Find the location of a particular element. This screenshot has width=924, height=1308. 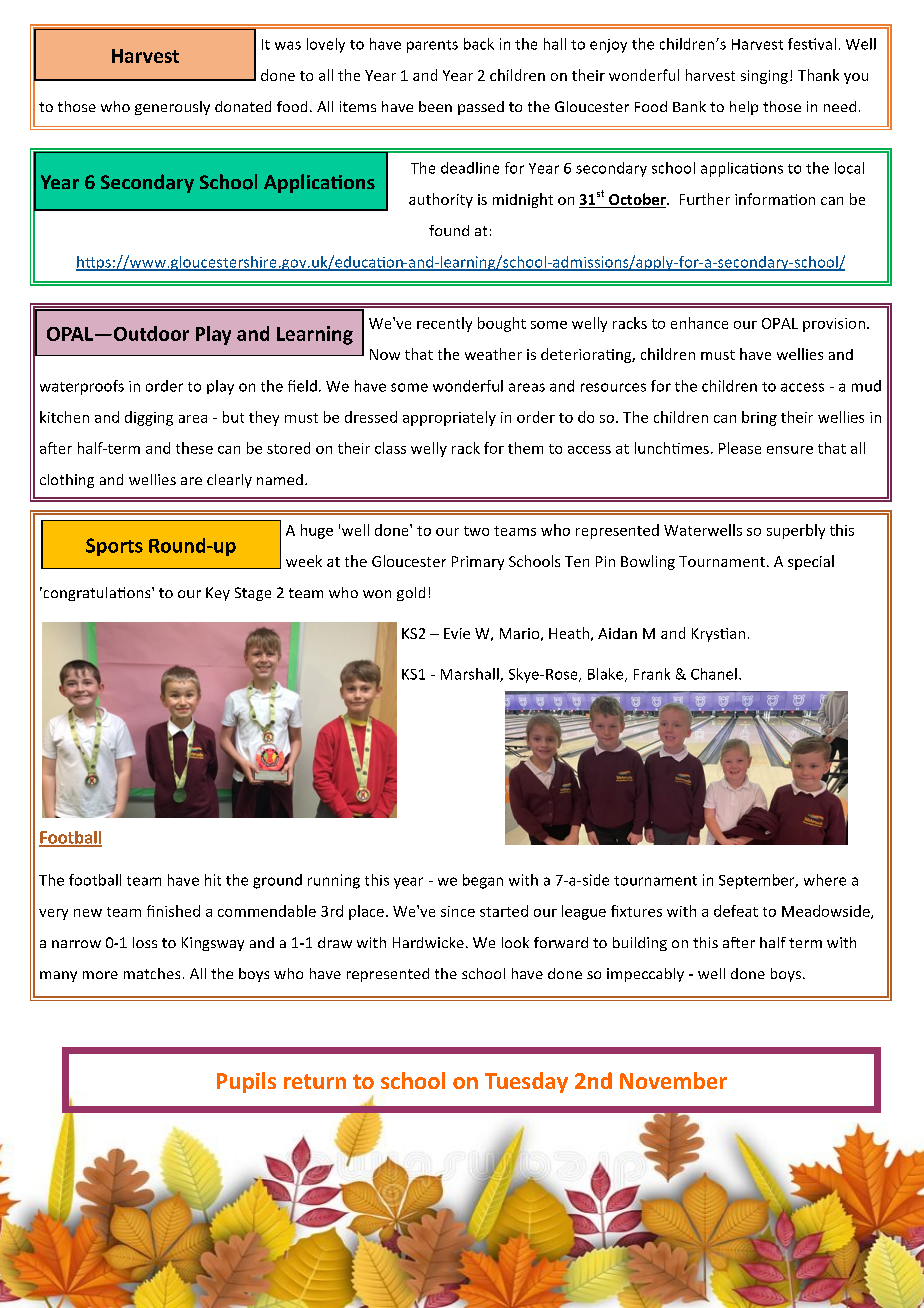

recently is located at coordinates (444, 324).
